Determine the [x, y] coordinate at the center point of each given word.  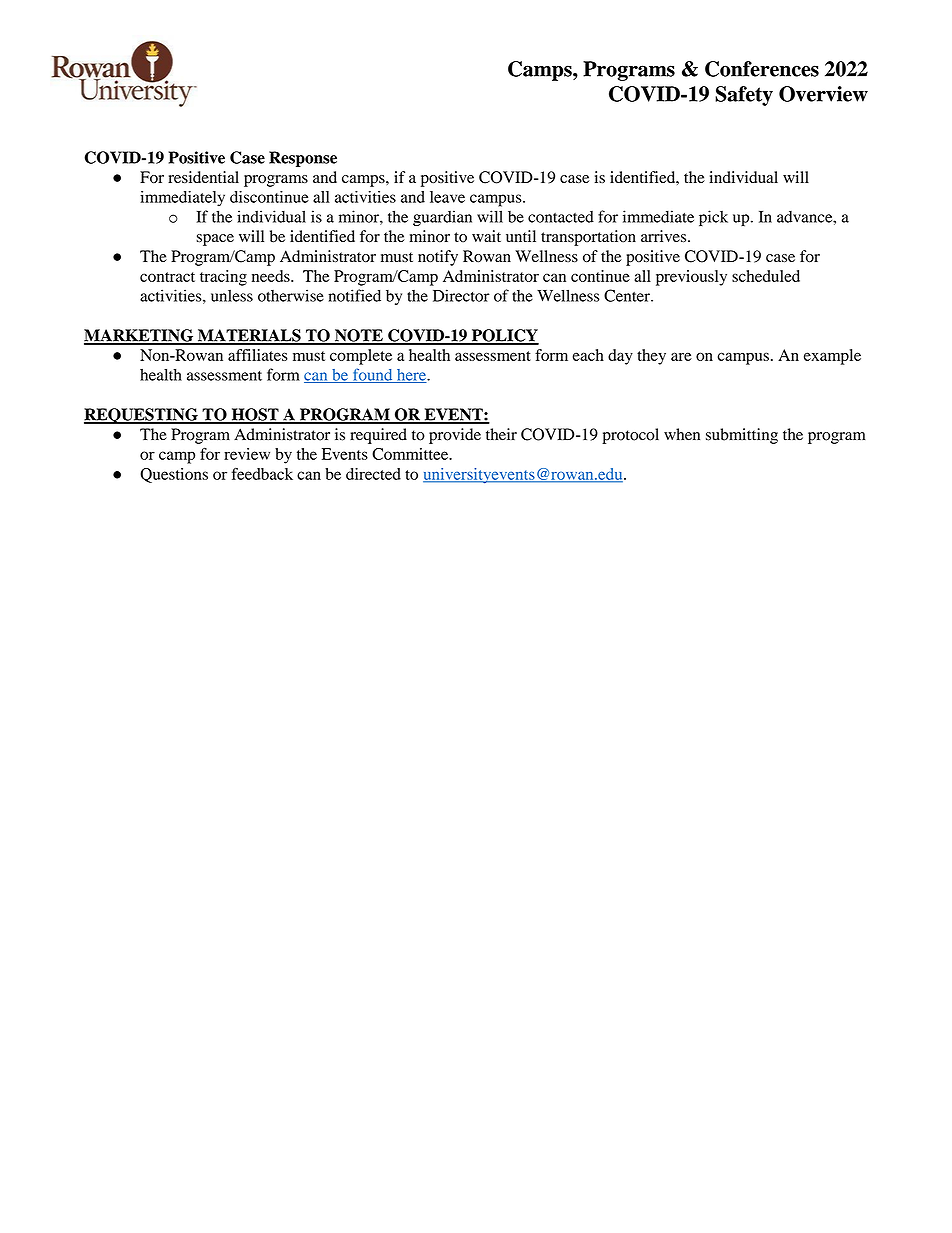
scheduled [766, 276]
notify [438, 258]
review [247, 454]
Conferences [762, 69]
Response [303, 159]
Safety [744, 96]
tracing [223, 278]
